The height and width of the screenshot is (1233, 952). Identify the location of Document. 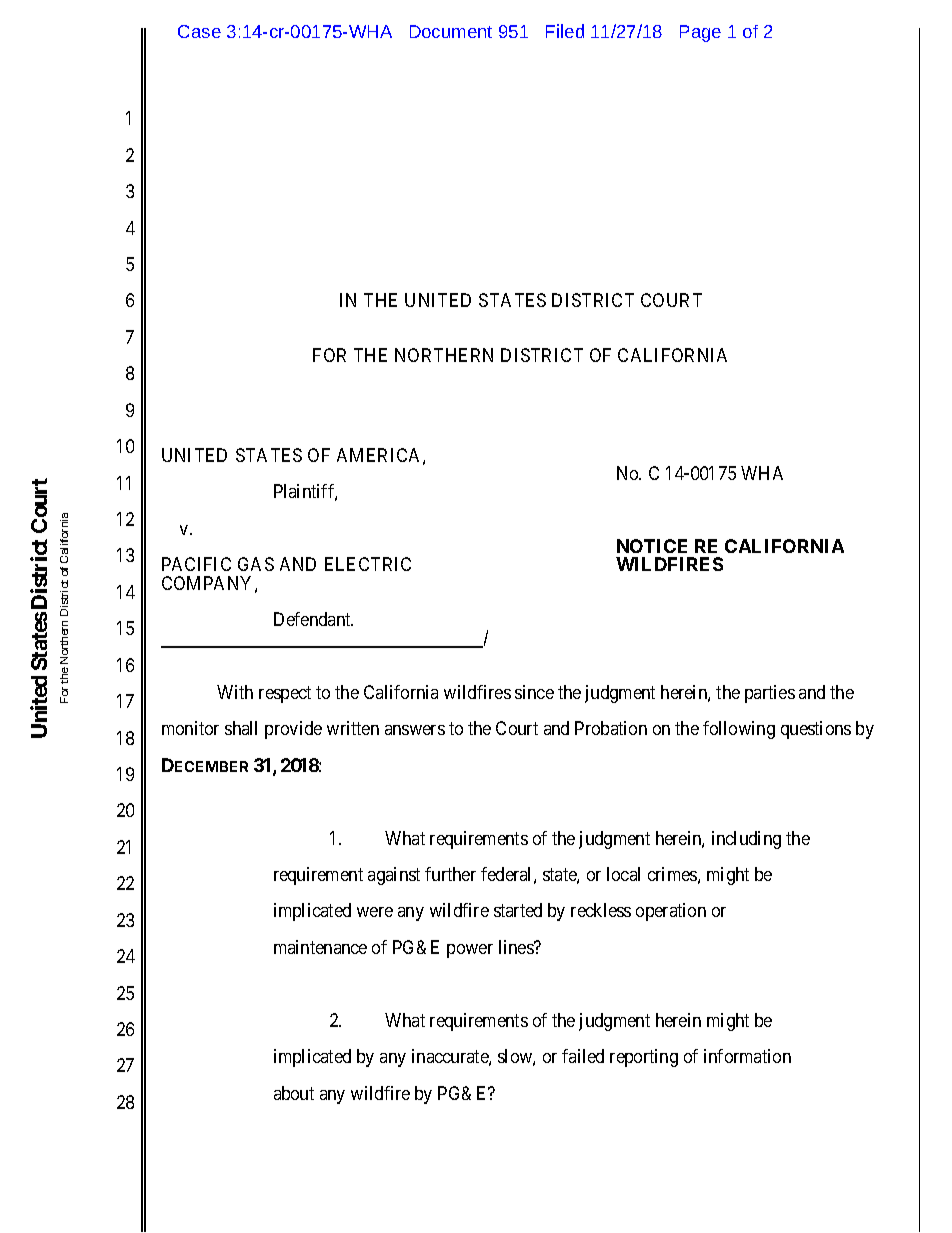
(451, 31).
